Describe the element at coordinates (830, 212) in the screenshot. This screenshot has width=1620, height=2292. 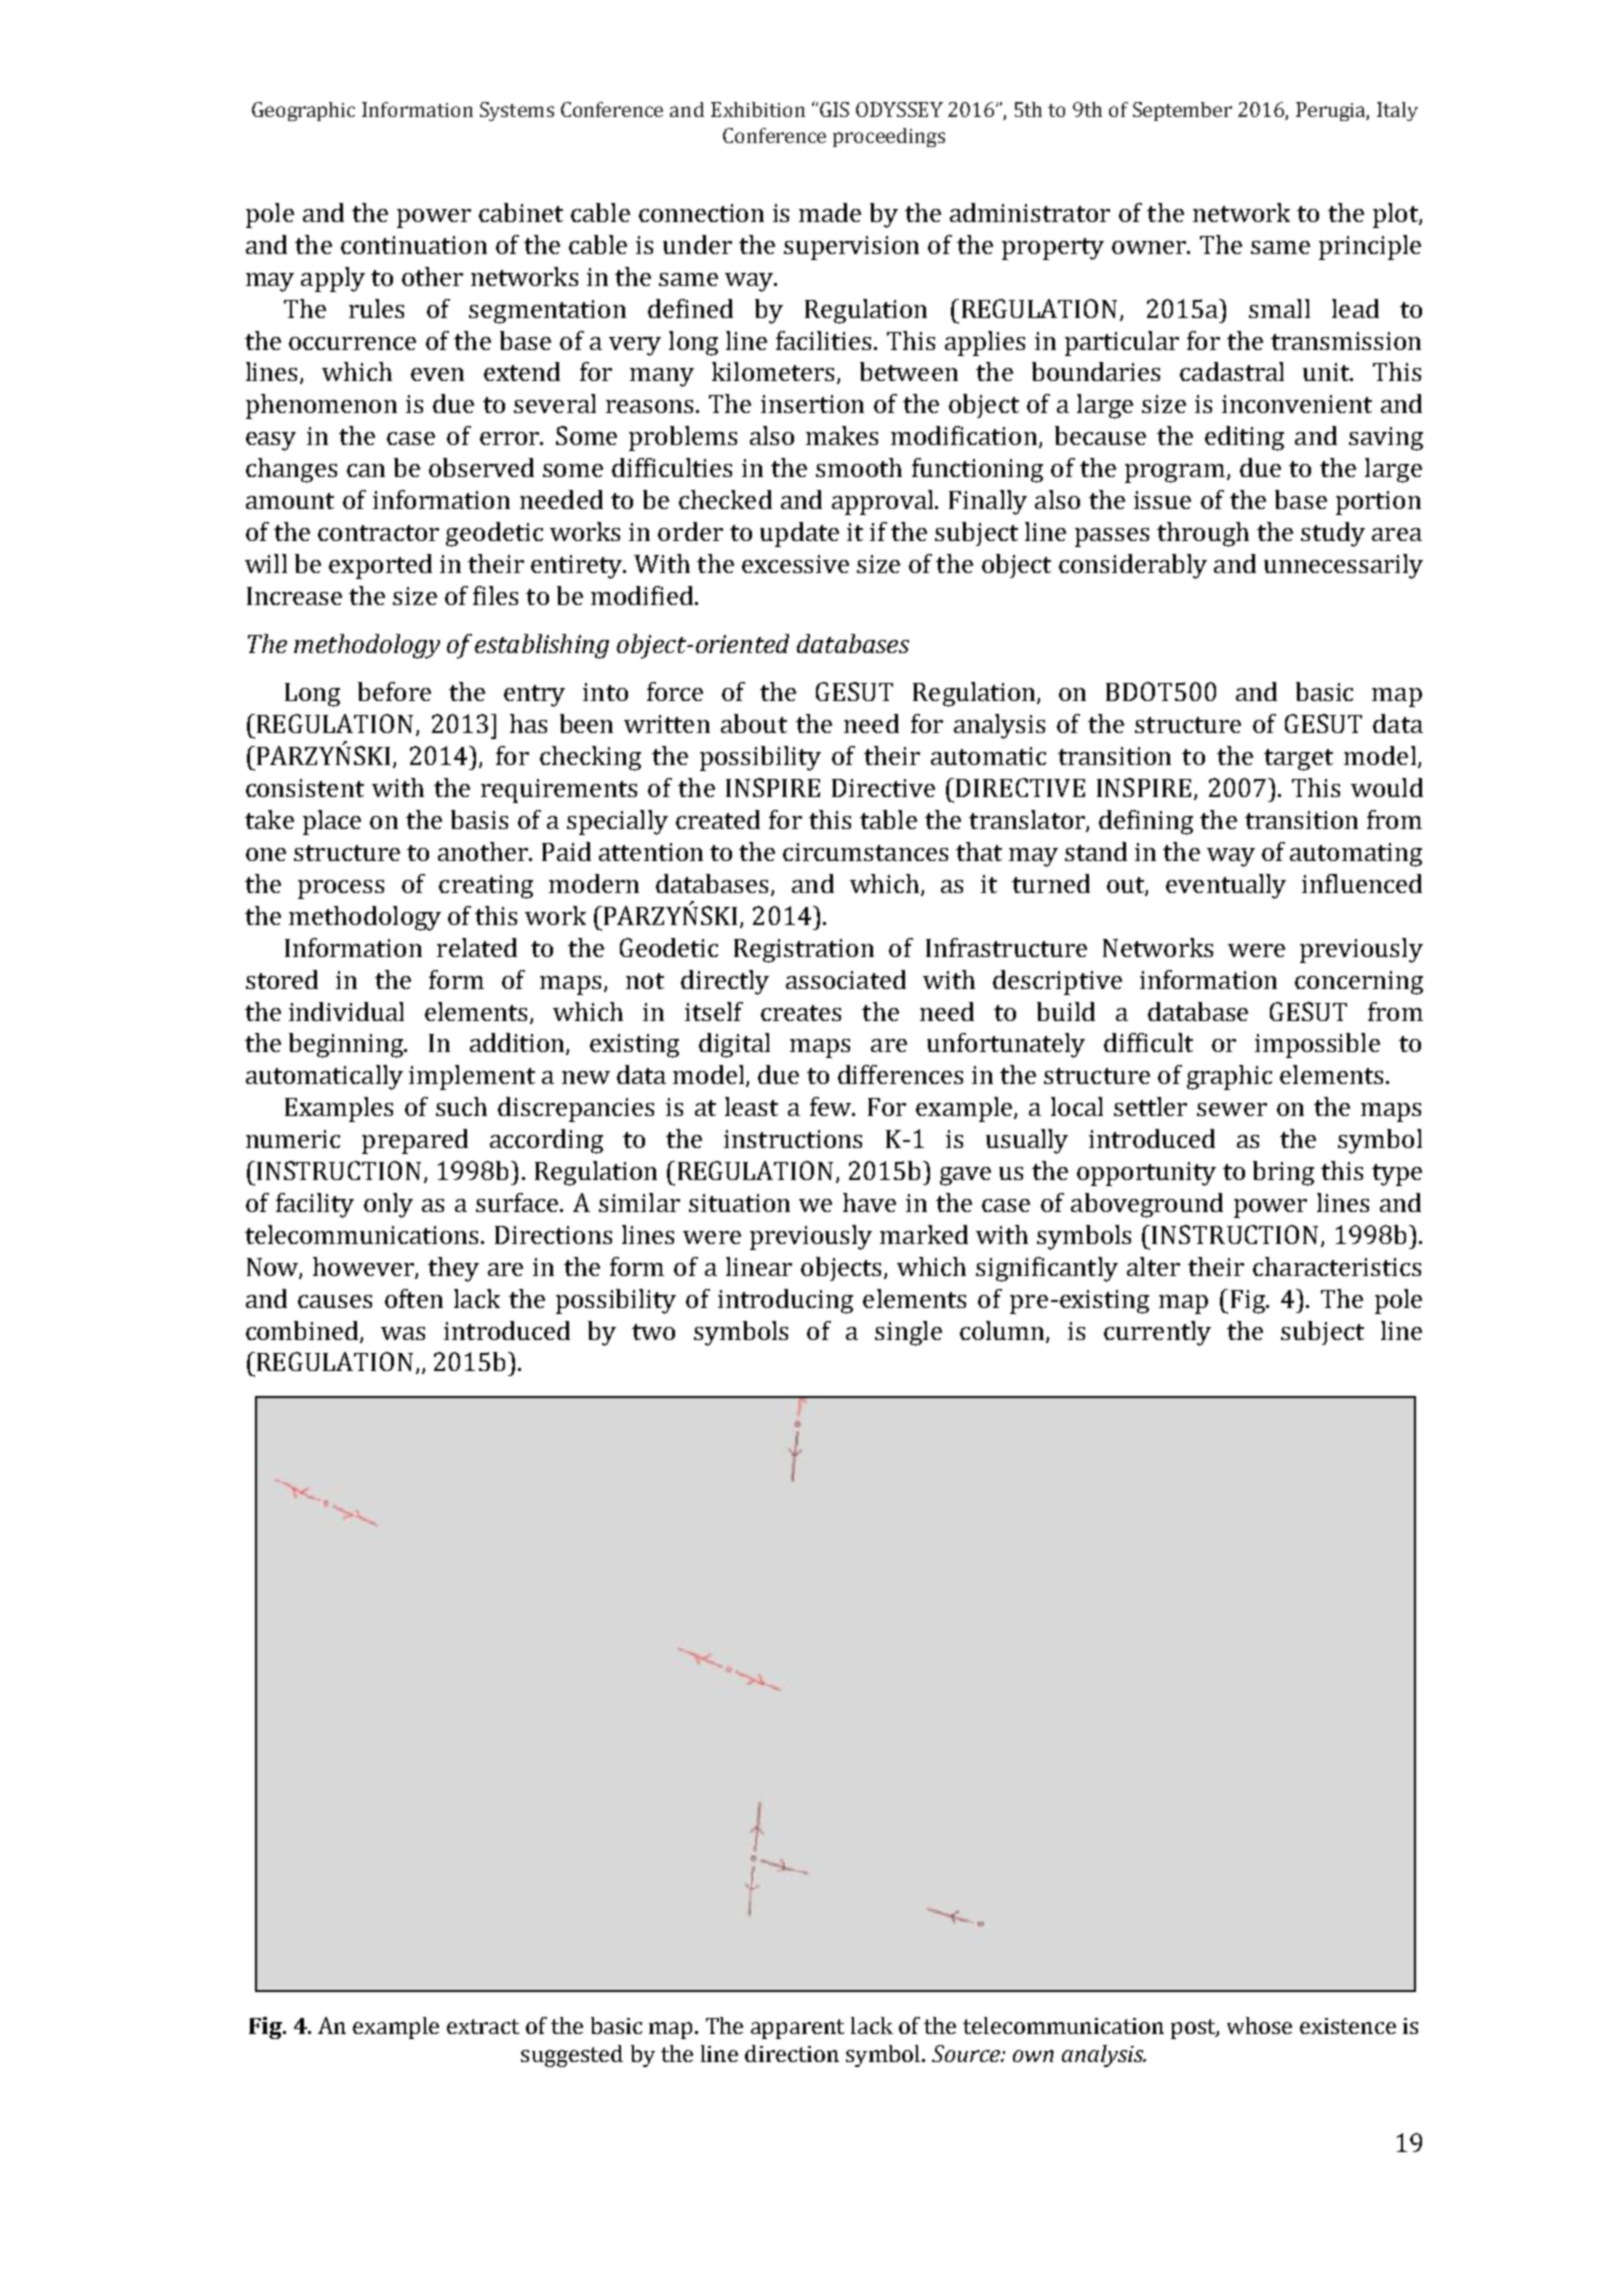
I see `made` at that location.
